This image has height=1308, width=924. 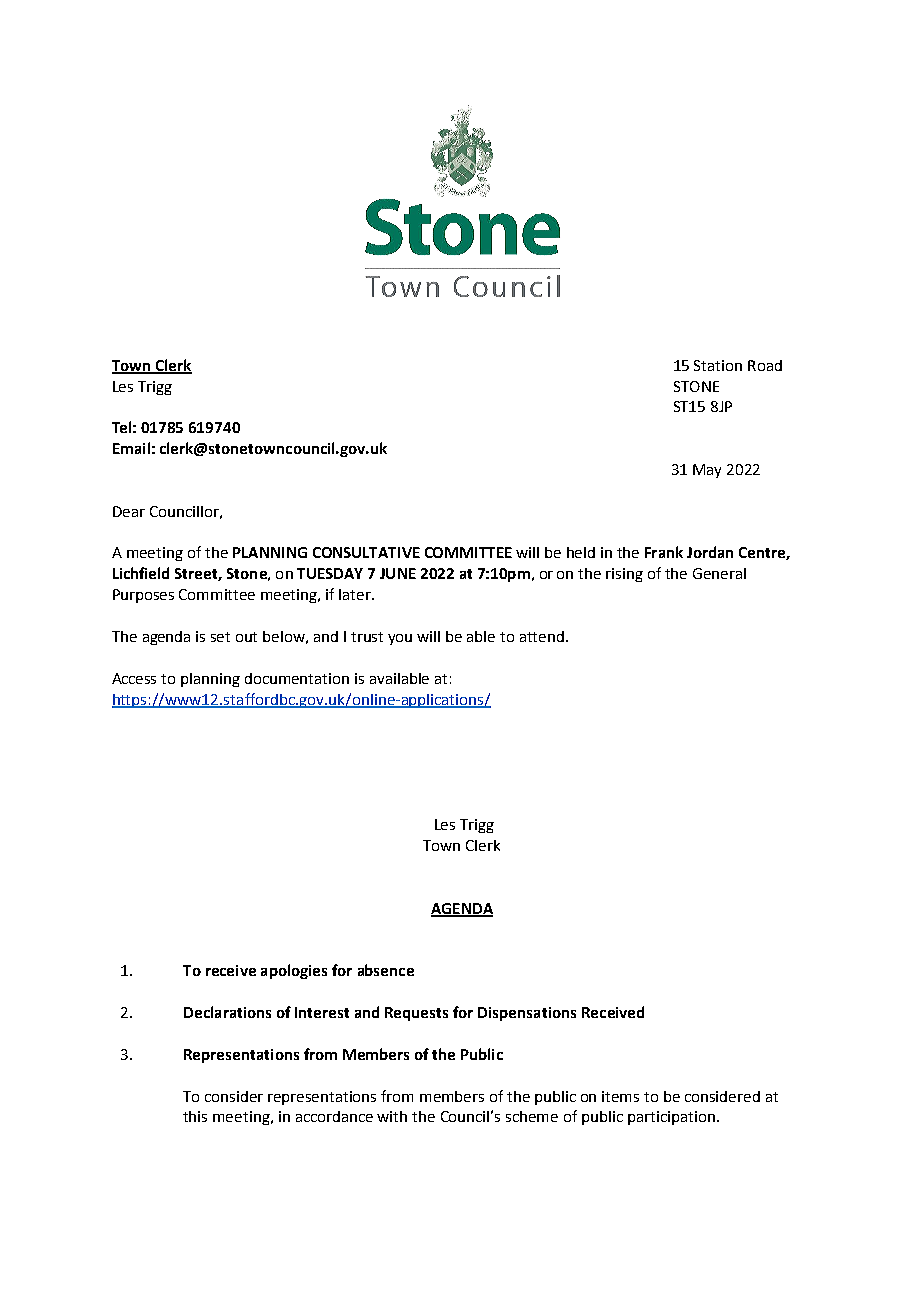 What do you see at coordinates (671, 1118) in the image?
I see `participation` at bounding box center [671, 1118].
